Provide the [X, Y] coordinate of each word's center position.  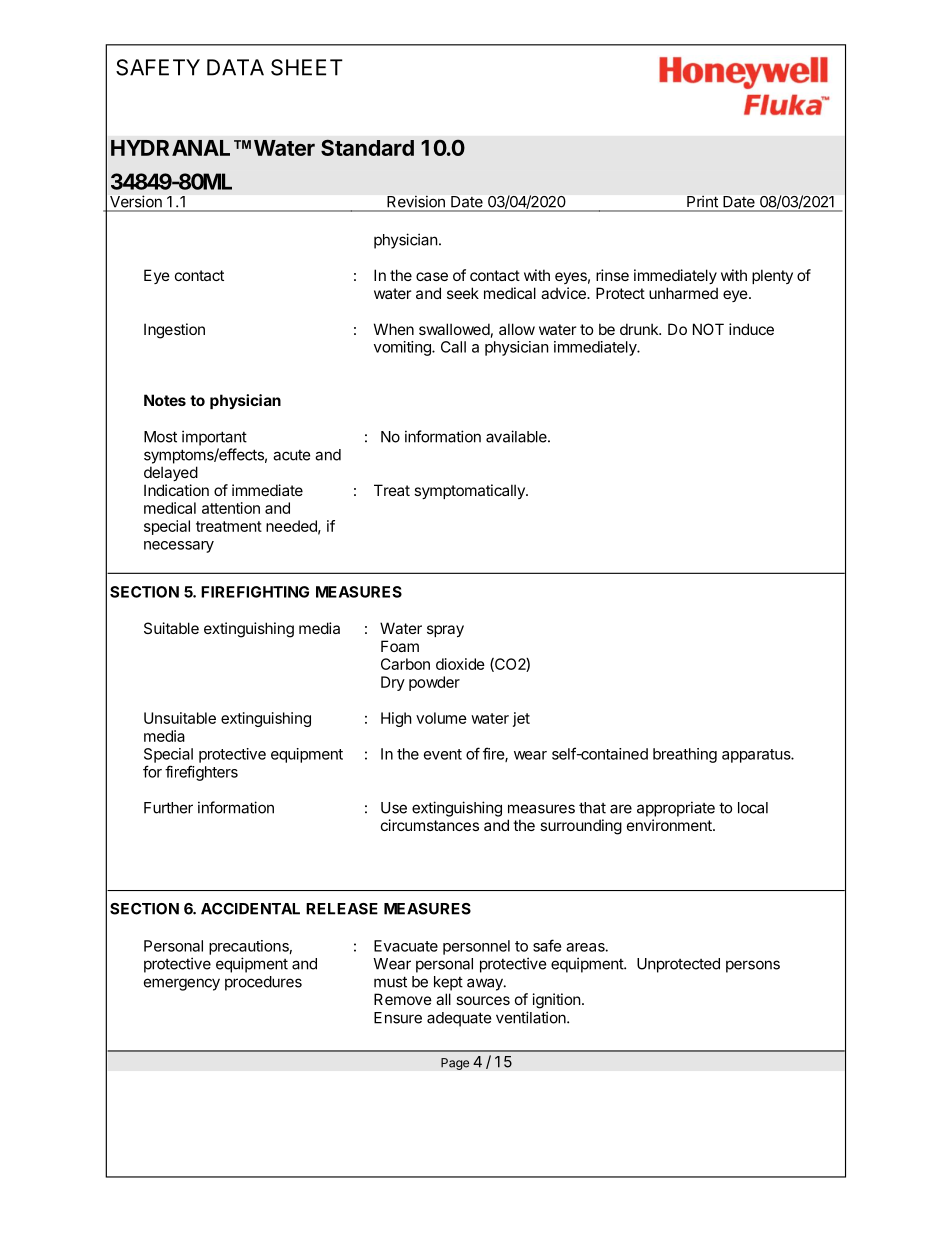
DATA [235, 67]
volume [441, 718]
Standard [367, 147]
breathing [685, 755]
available [517, 436]
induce [751, 329]
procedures [263, 983]
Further [168, 808]
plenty [772, 276]
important [214, 438]
